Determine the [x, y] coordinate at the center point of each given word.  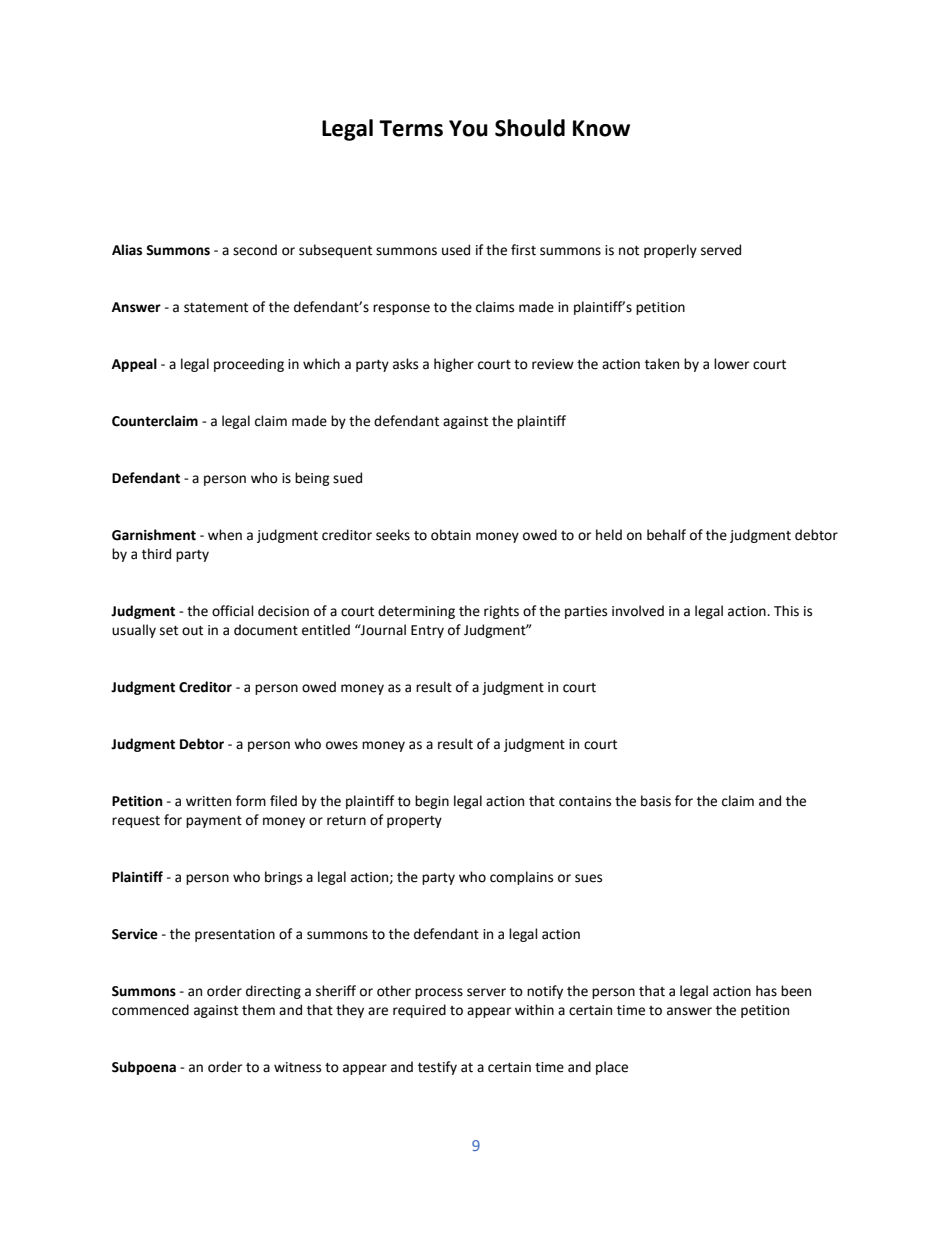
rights [501, 612]
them [258, 1010]
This [786, 611]
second [255, 250]
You [468, 128]
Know [601, 128]
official [233, 611]
